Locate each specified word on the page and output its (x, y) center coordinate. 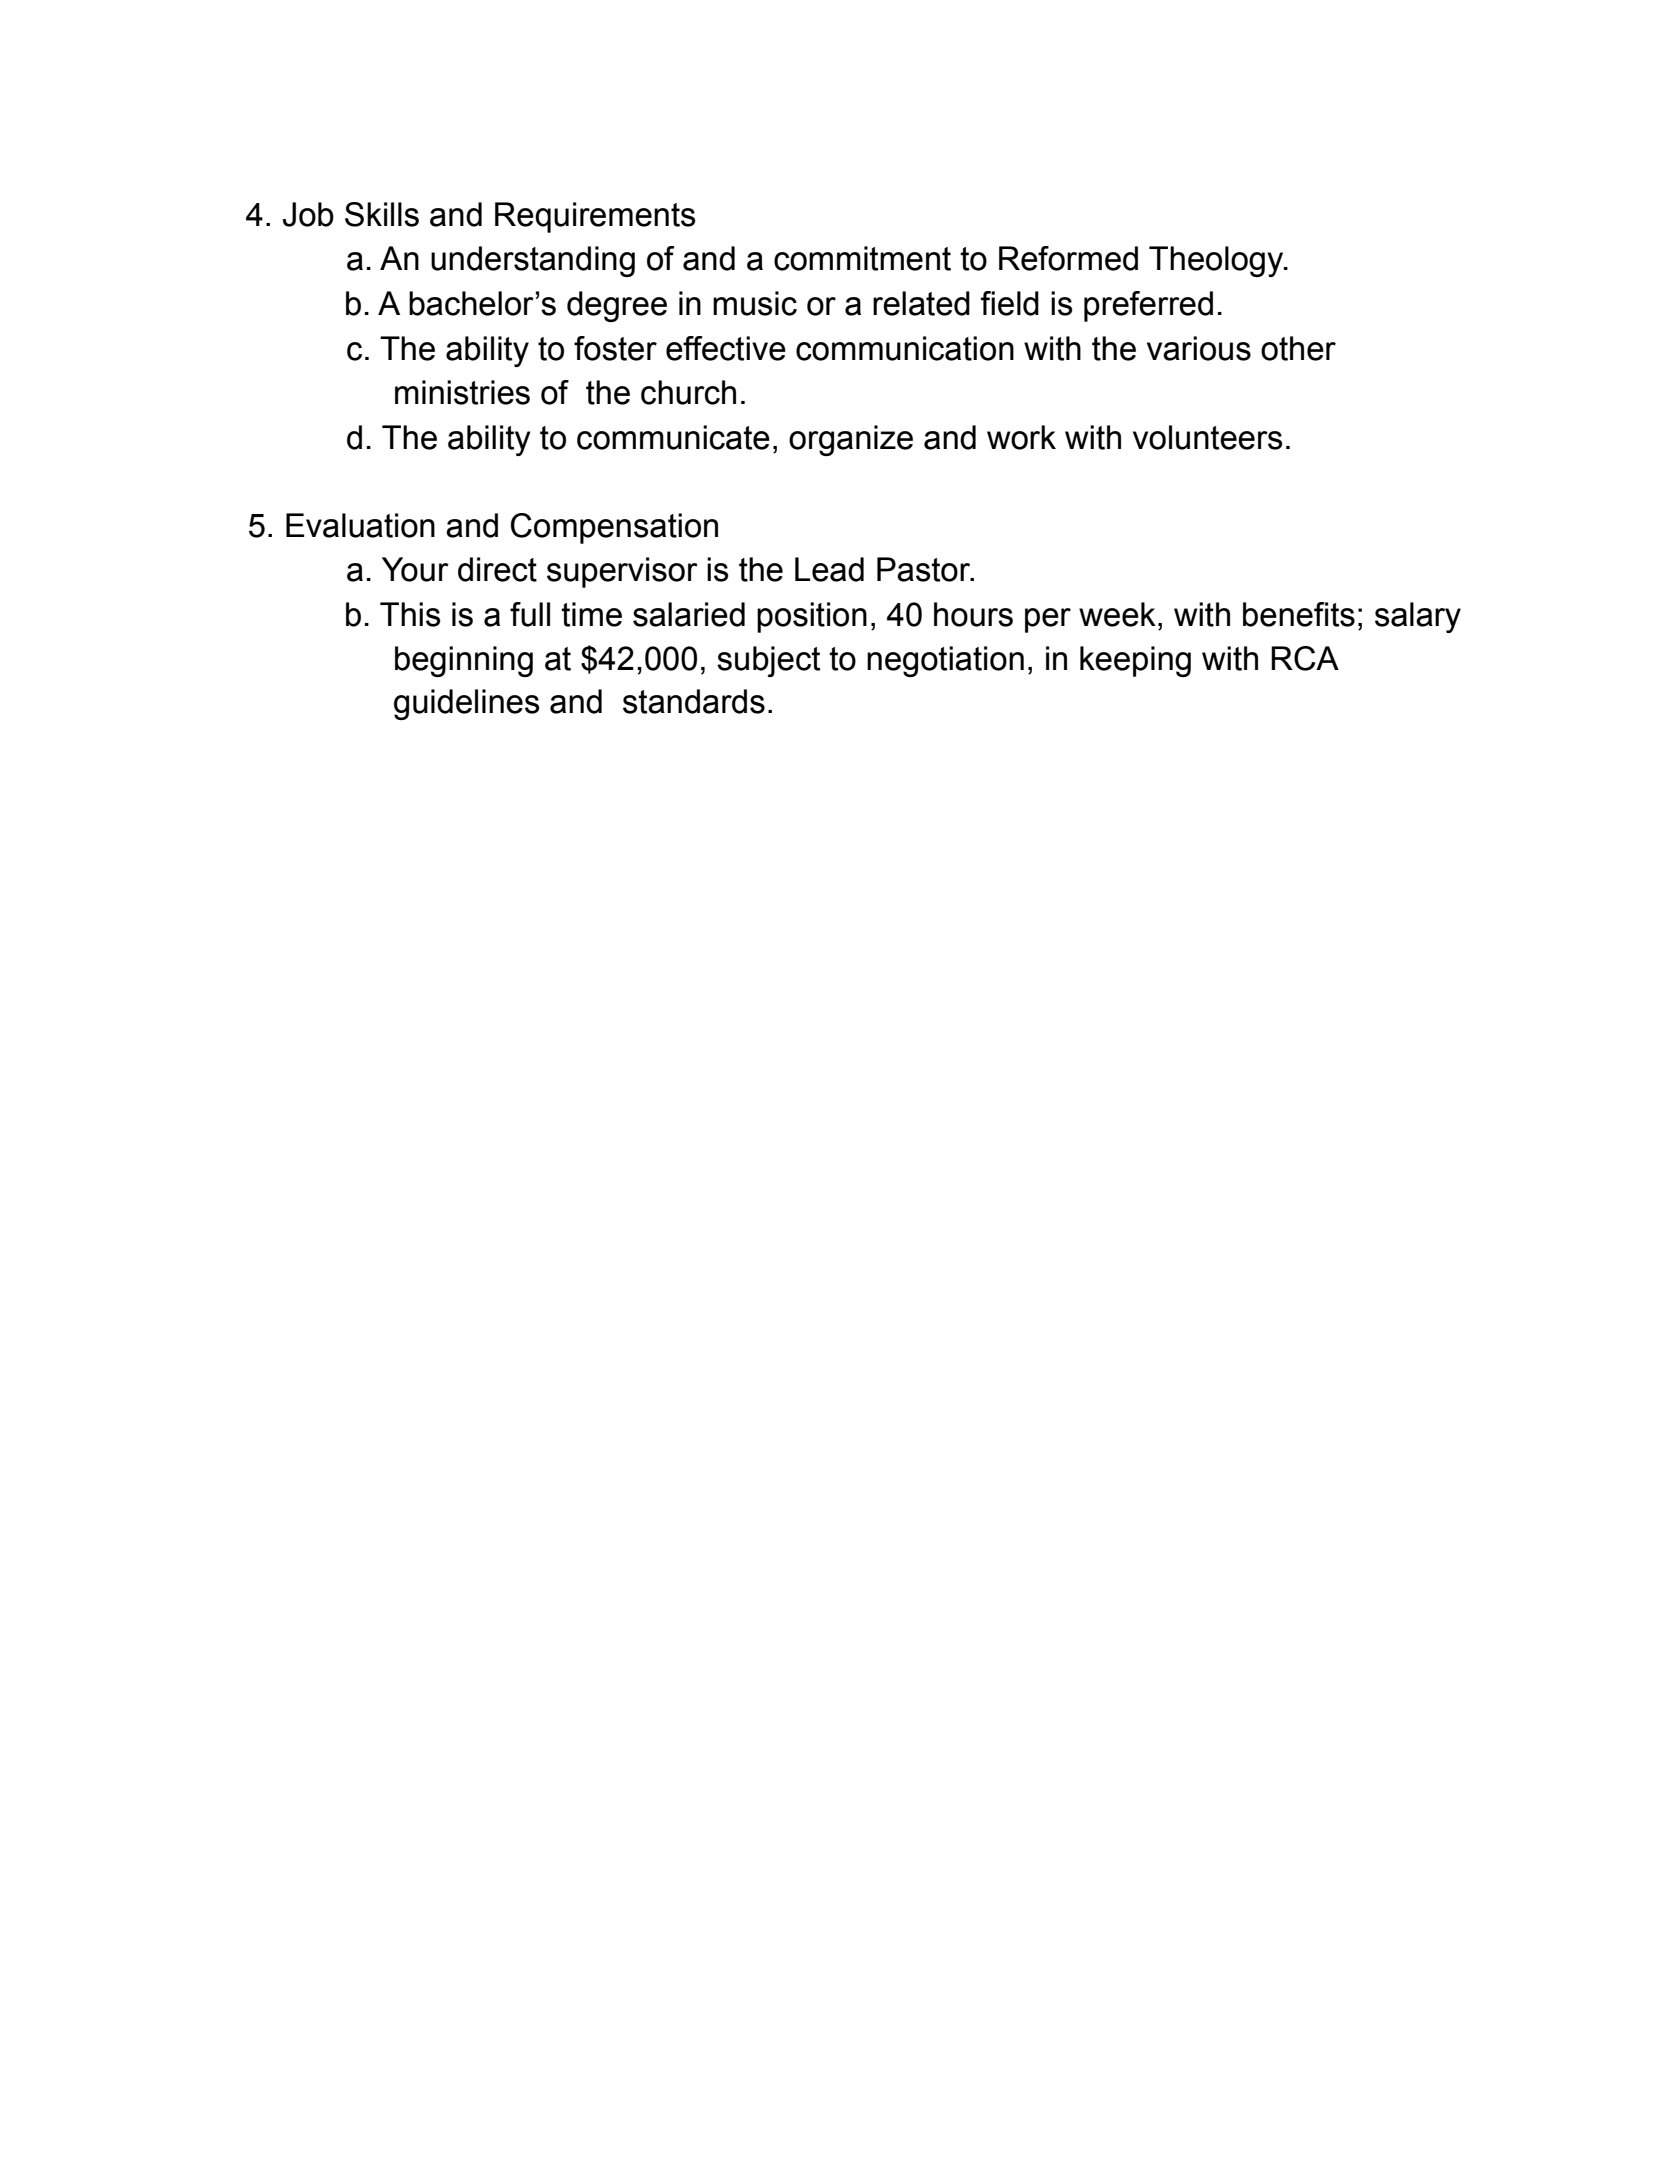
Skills (382, 214)
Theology (1217, 261)
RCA (1305, 658)
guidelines (466, 704)
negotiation (945, 661)
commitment (862, 258)
